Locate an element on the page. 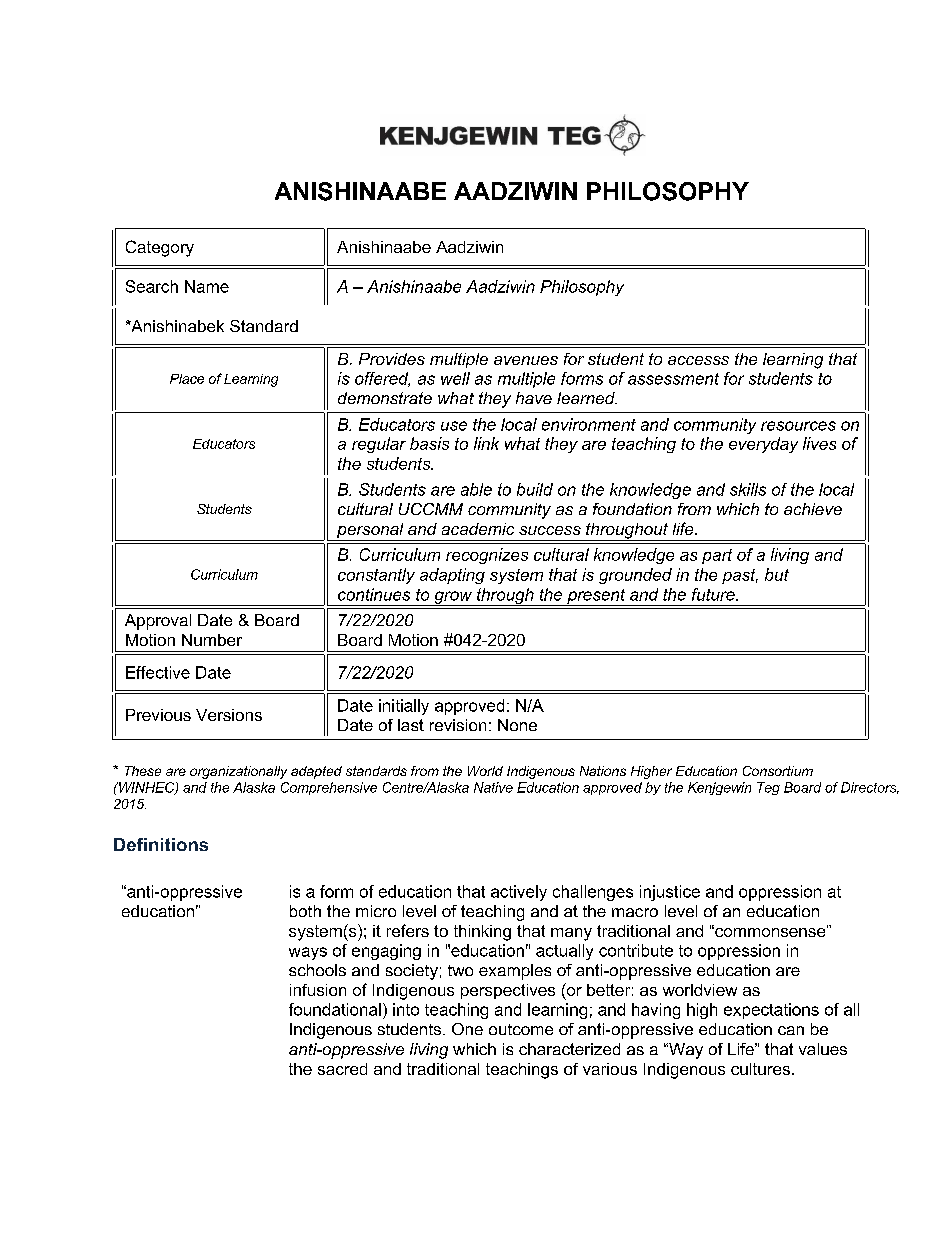  academic is located at coordinates (478, 529).
